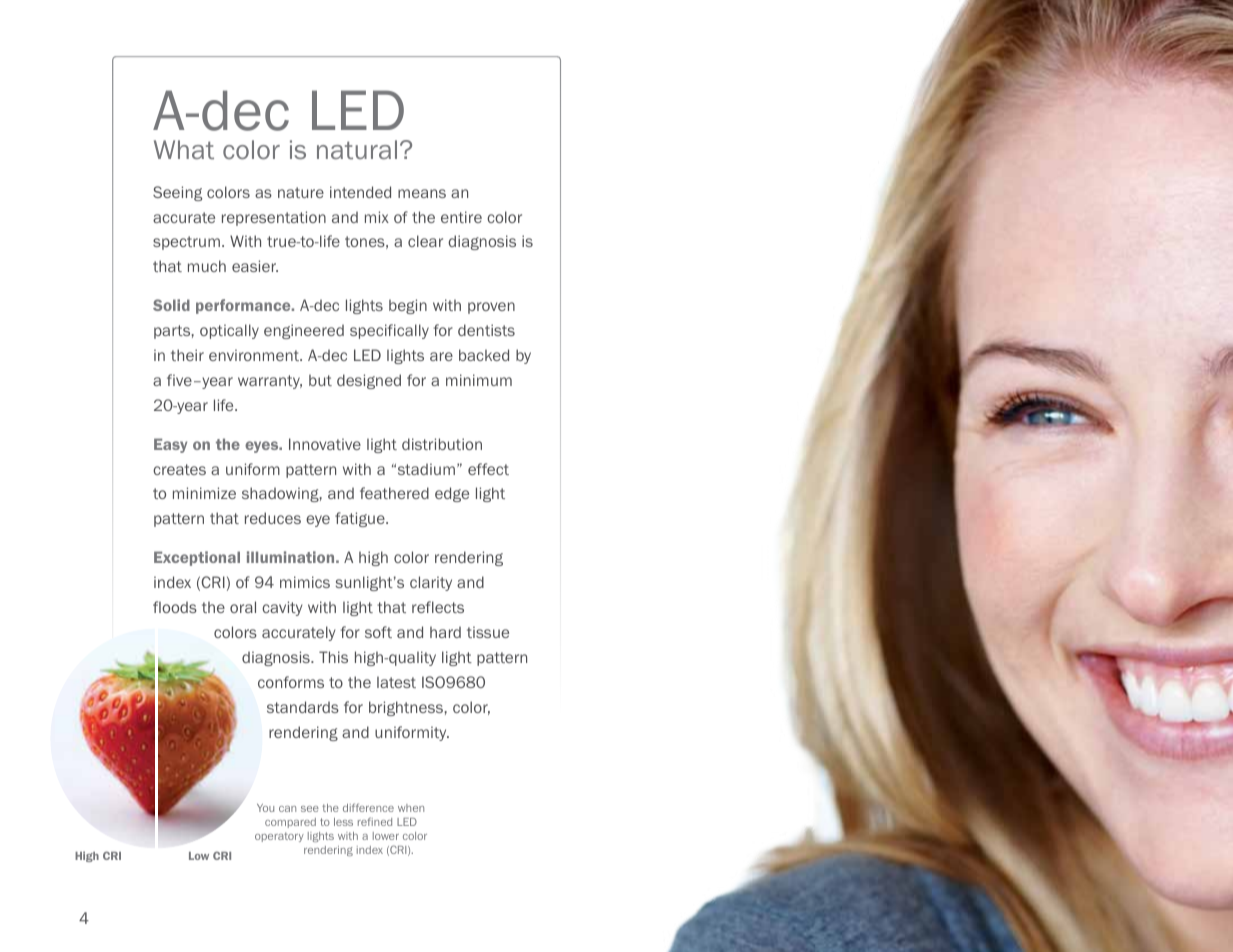 Image resolution: width=1233 pixels, height=952 pixels. What do you see at coordinates (357, 150) in the screenshot?
I see `natural` at bounding box center [357, 150].
